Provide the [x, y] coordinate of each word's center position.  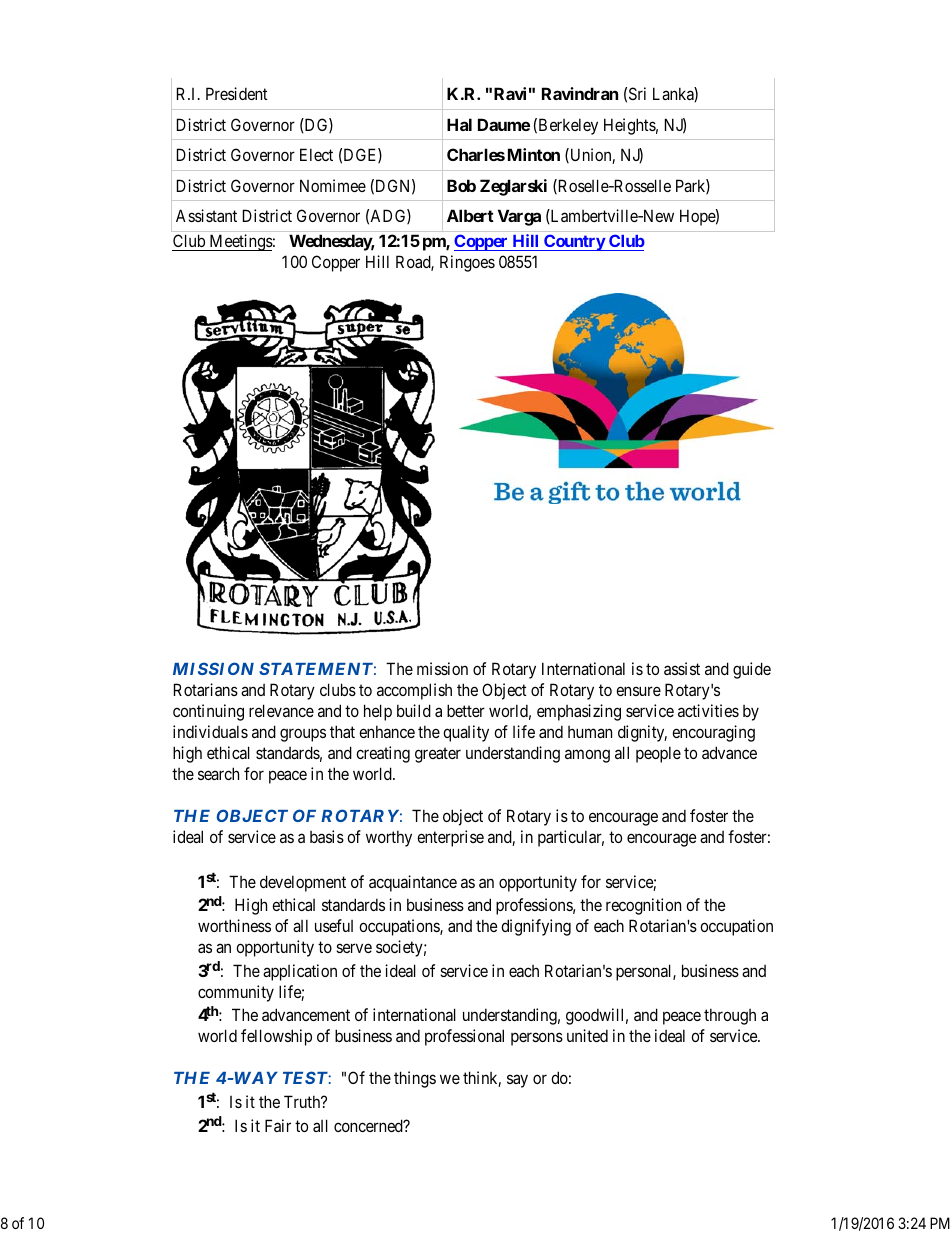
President [237, 93]
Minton [534, 154]
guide [752, 670]
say [517, 1081]
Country [574, 242]
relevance [281, 710]
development [303, 883]
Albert [470, 215]
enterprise [450, 838]
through [730, 1016]
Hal [459, 124]
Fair [278, 1125]
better [466, 710]
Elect [316, 154]
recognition [643, 906]
